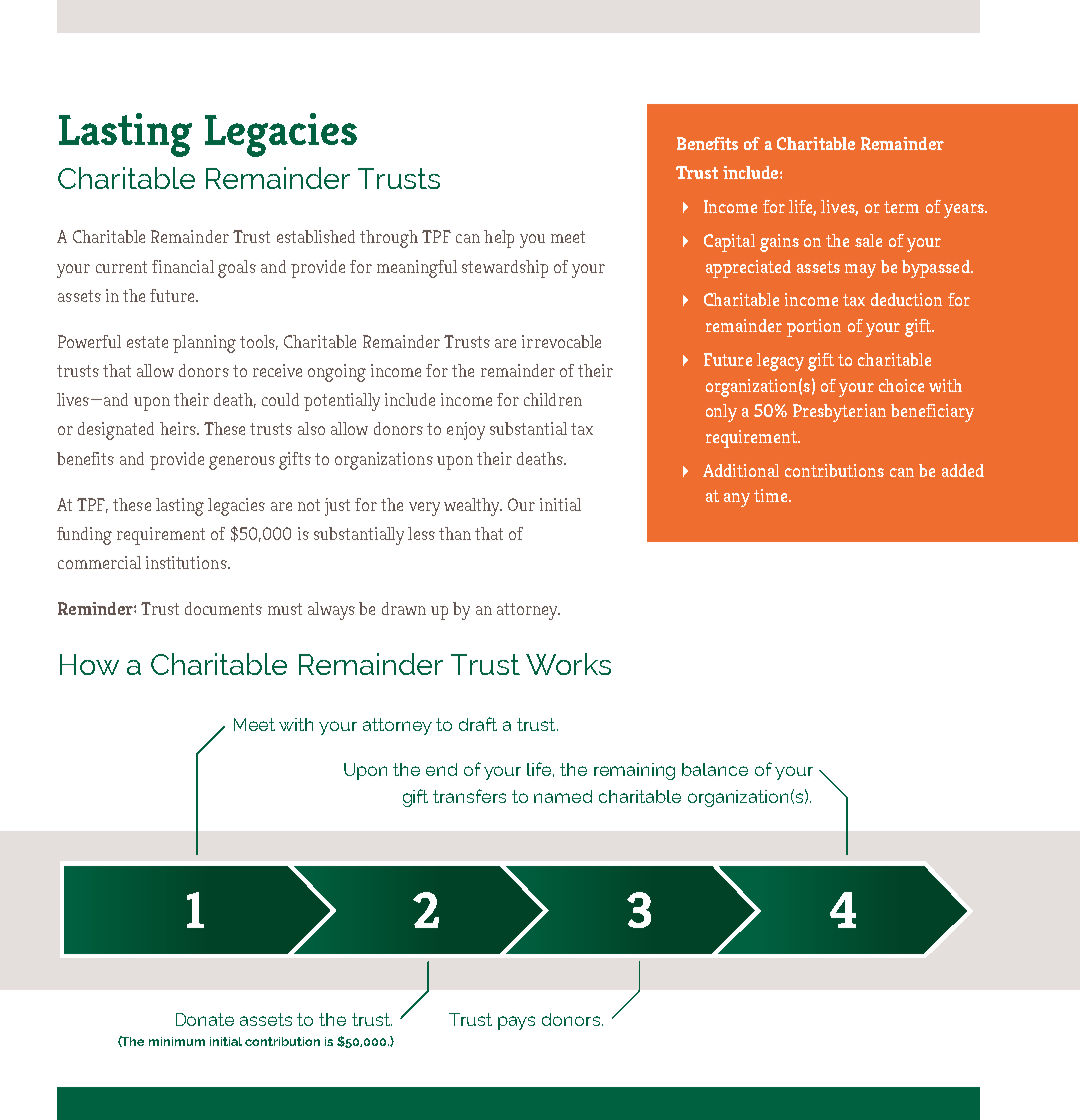  I want to click on end, so click(441, 769).
